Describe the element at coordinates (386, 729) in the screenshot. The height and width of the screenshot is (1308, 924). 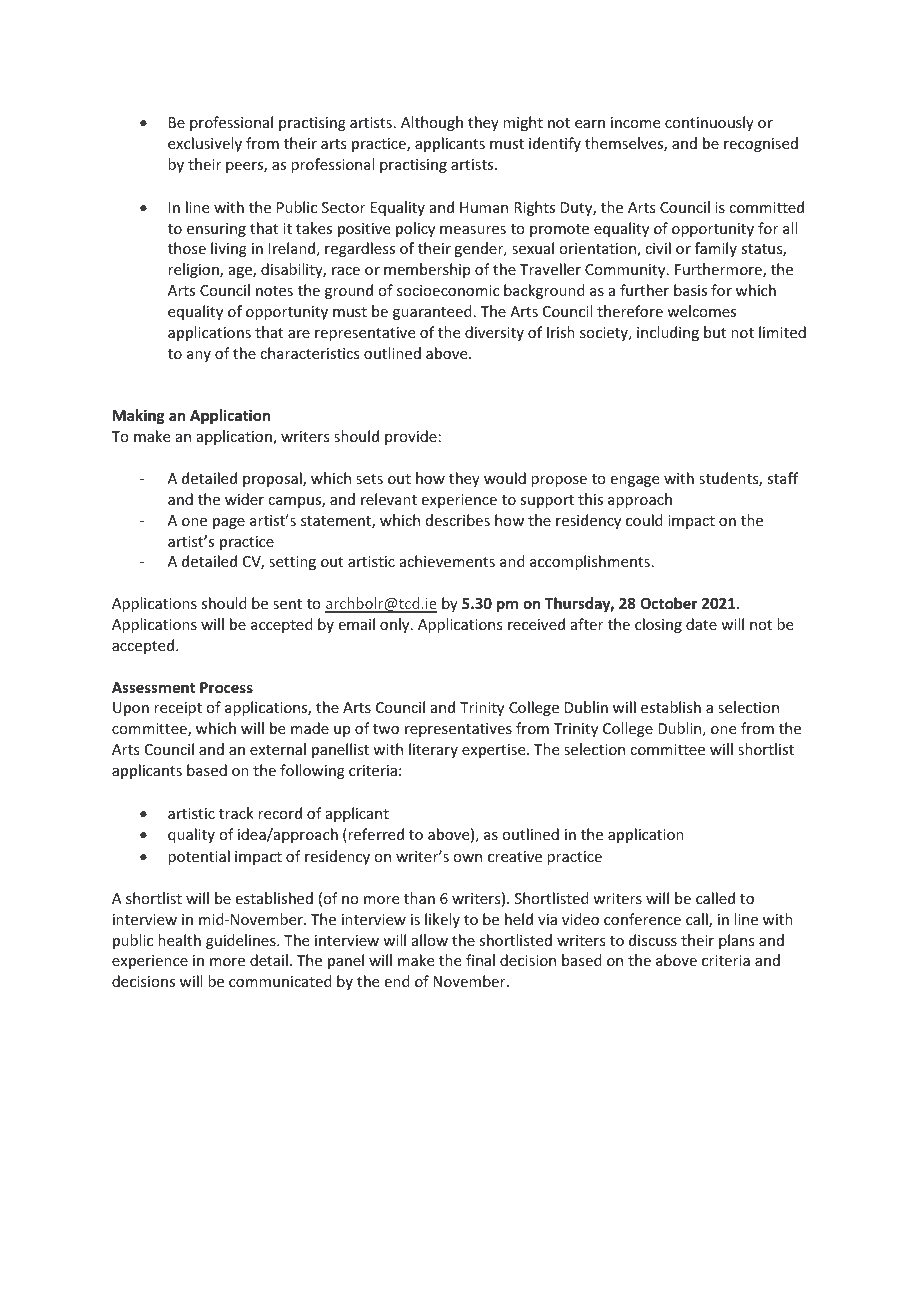
I see `two` at that location.
